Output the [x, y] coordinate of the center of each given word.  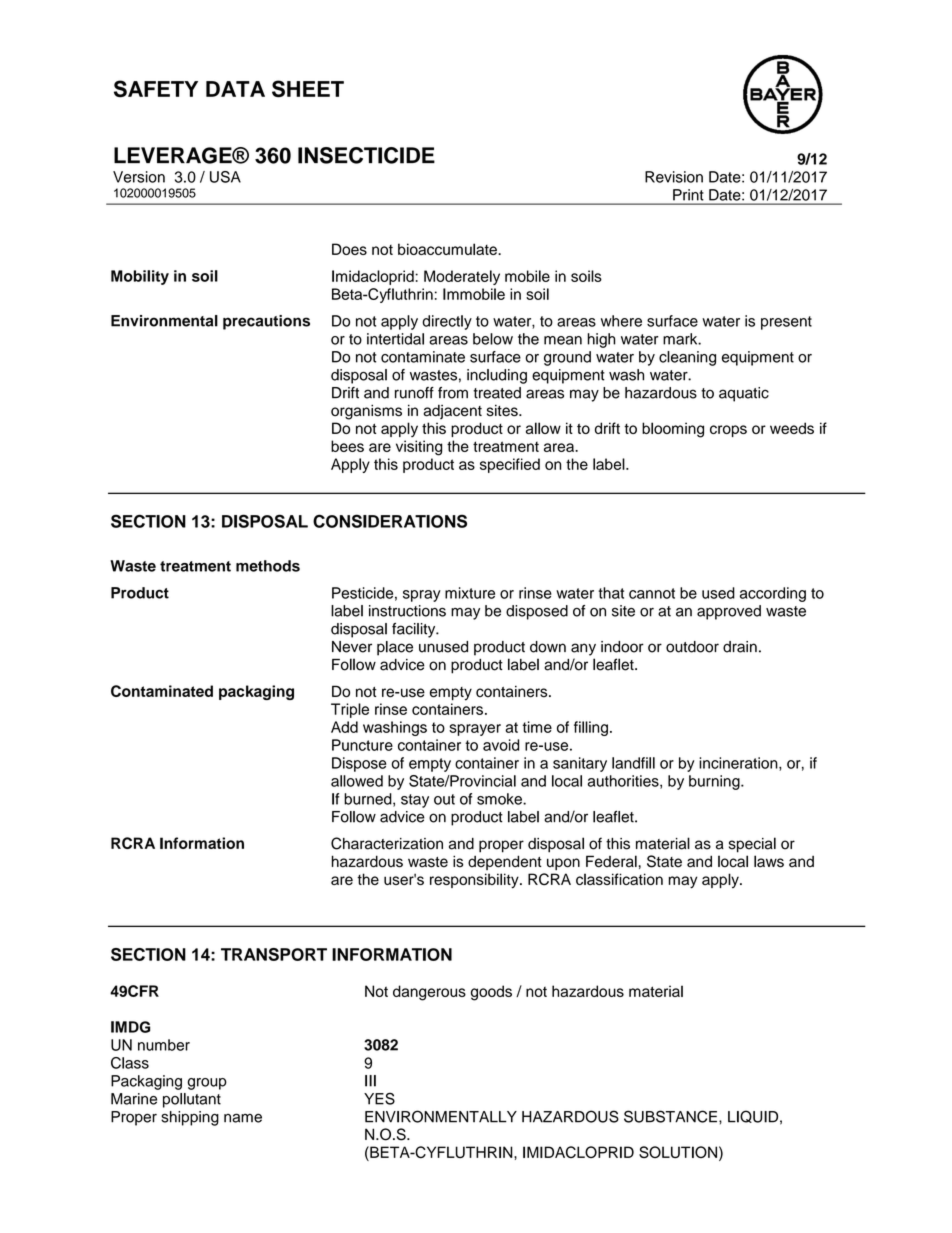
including [497, 376]
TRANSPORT [274, 954]
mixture [470, 593]
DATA [235, 89]
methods [268, 566]
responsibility [475, 881]
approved [729, 612]
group [207, 1084]
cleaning [687, 358]
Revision [674, 177]
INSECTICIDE [366, 155]
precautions [266, 322]
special [752, 845]
